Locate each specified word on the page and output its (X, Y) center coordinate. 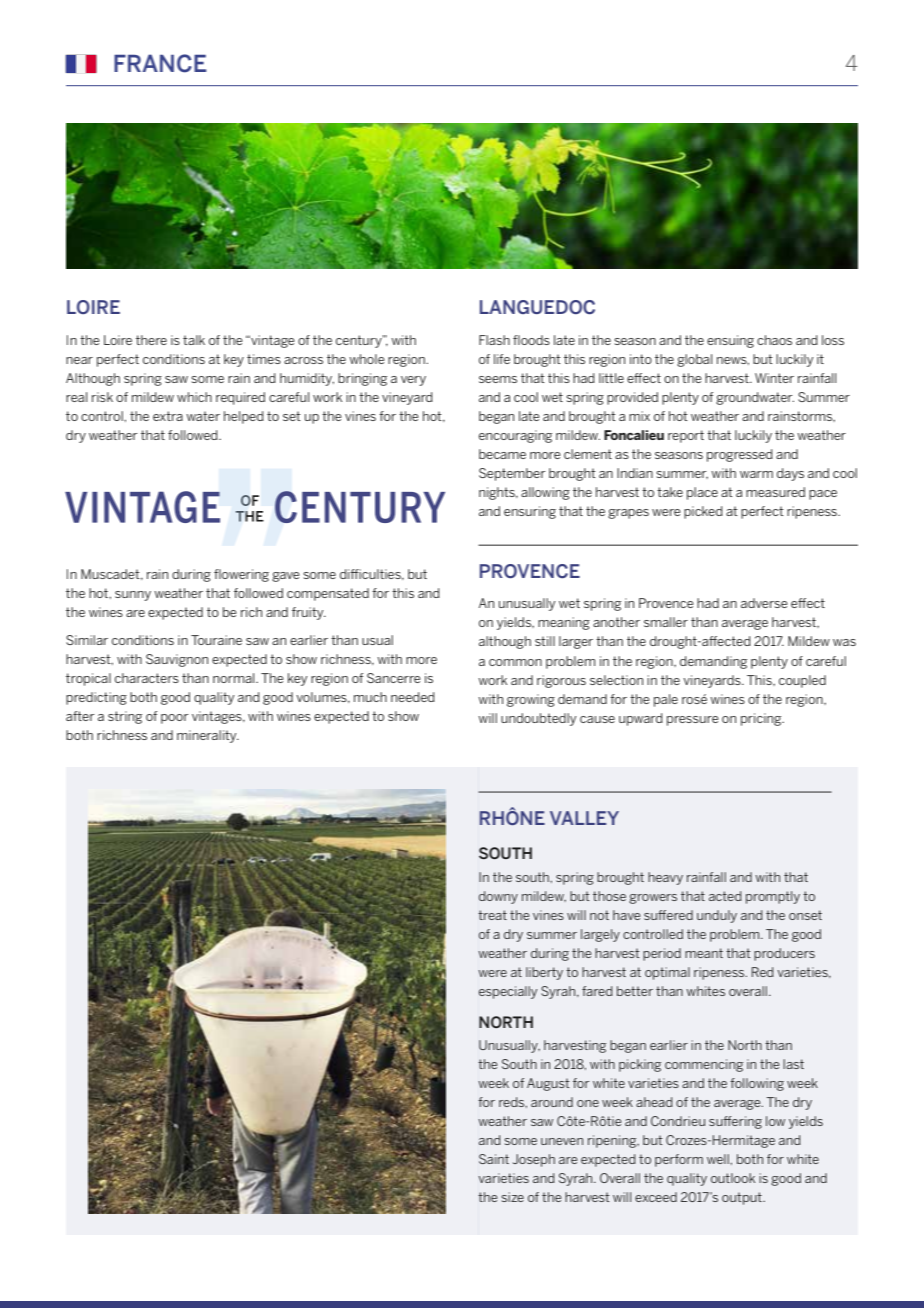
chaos (774, 340)
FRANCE (160, 63)
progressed (740, 455)
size (512, 1197)
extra (168, 416)
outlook (733, 1178)
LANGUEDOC (537, 307)
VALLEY (584, 818)
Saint (494, 1159)
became (502, 454)
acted (725, 896)
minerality (208, 736)
